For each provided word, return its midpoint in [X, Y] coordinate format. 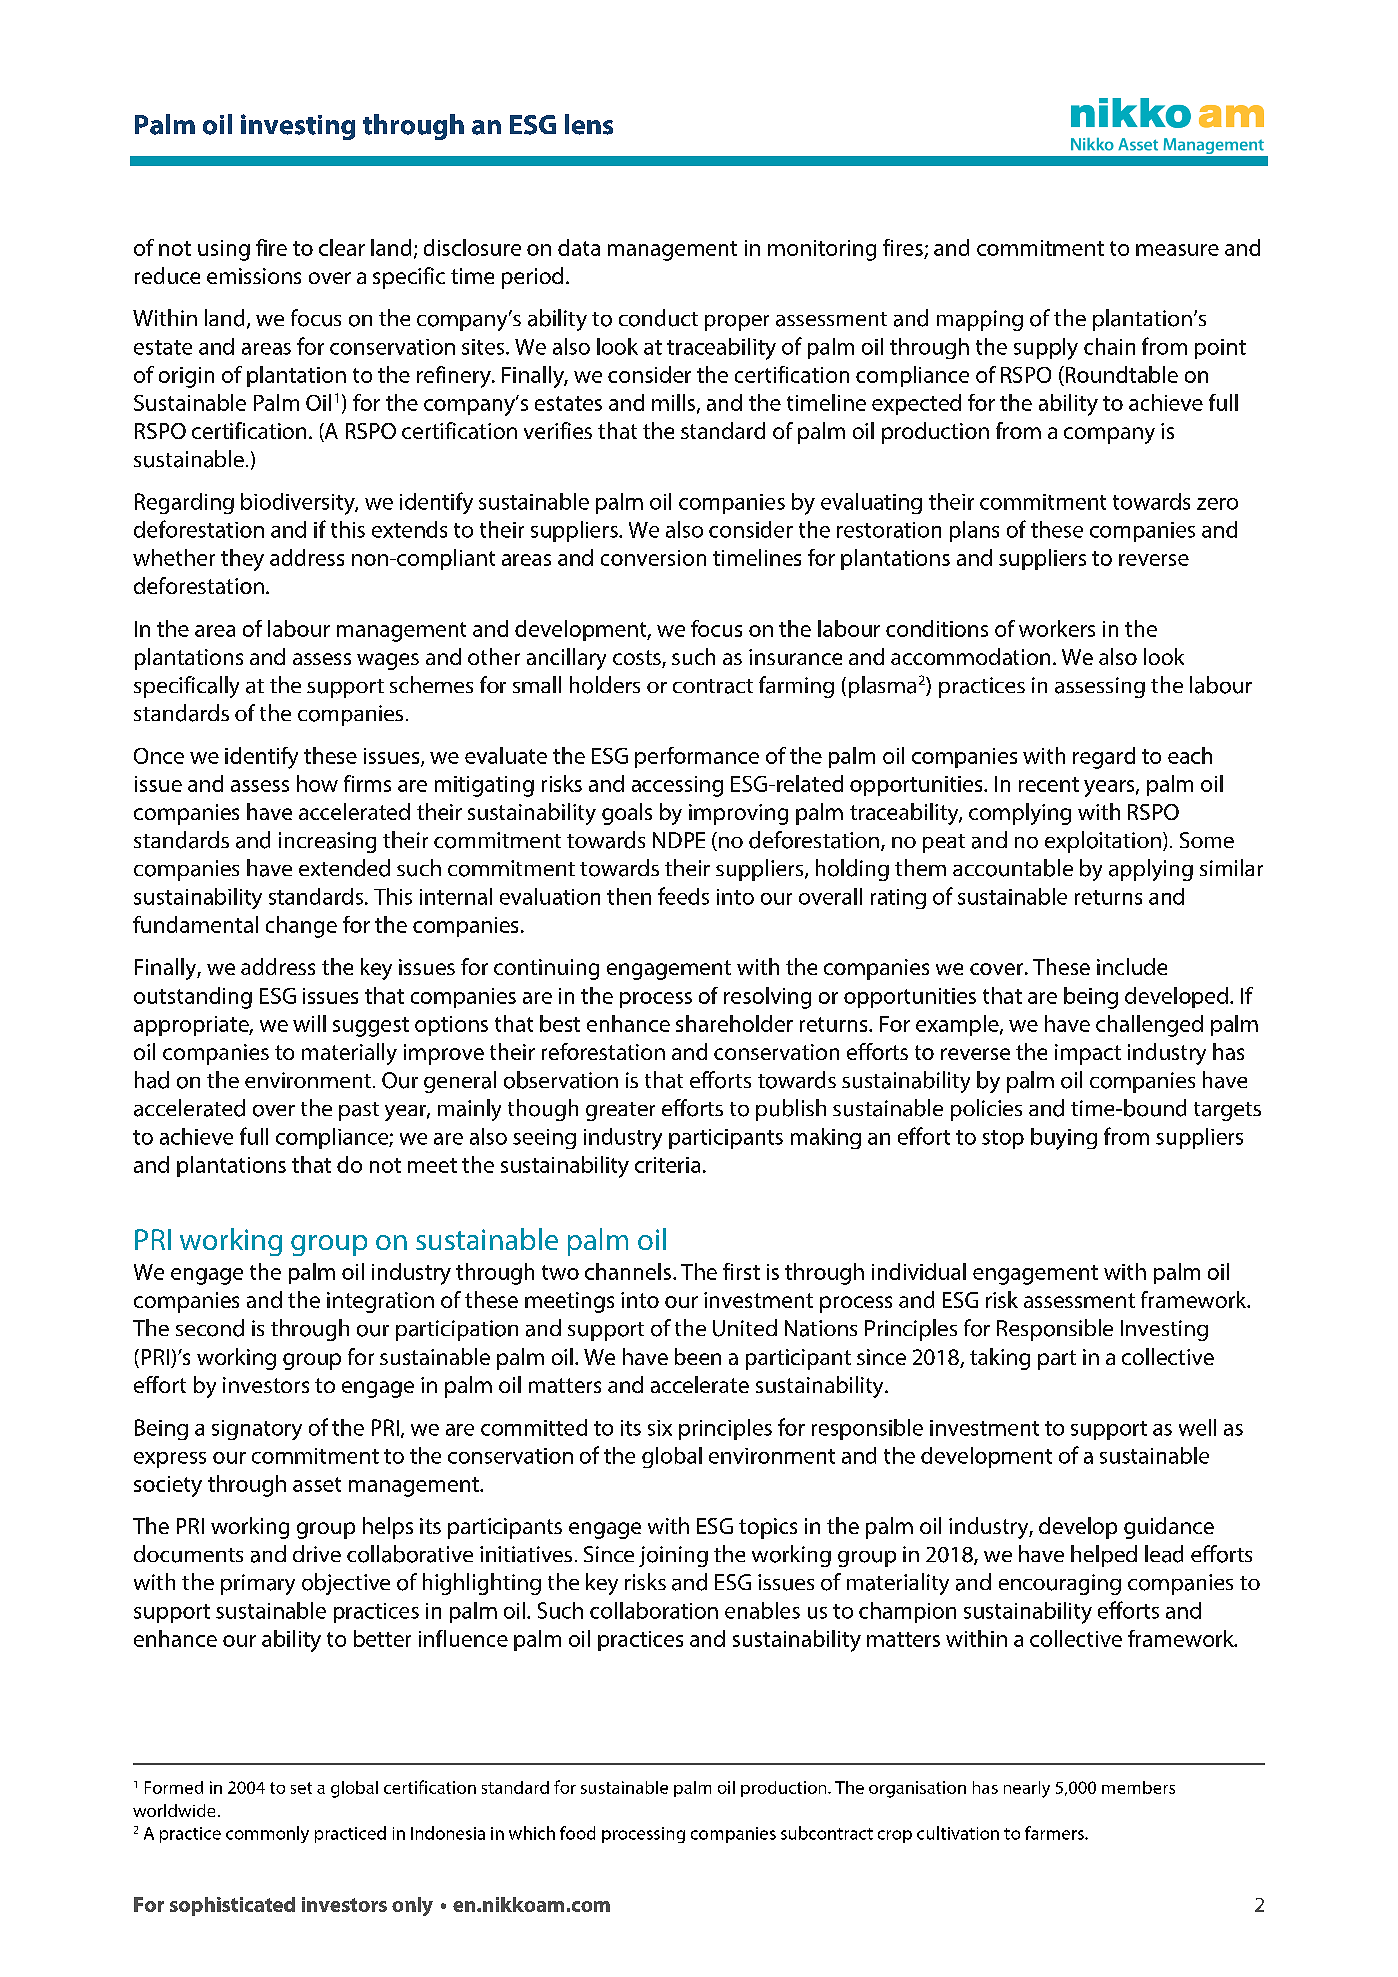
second [210, 1328]
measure [1177, 250]
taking [1000, 1359]
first [741, 1271]
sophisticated [232, 1906]
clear [342, 247]
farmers [1055, 1833]
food [577, 1833]
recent [1049, 784]
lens [589, 124]
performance [697, 757]
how [317, 783]
